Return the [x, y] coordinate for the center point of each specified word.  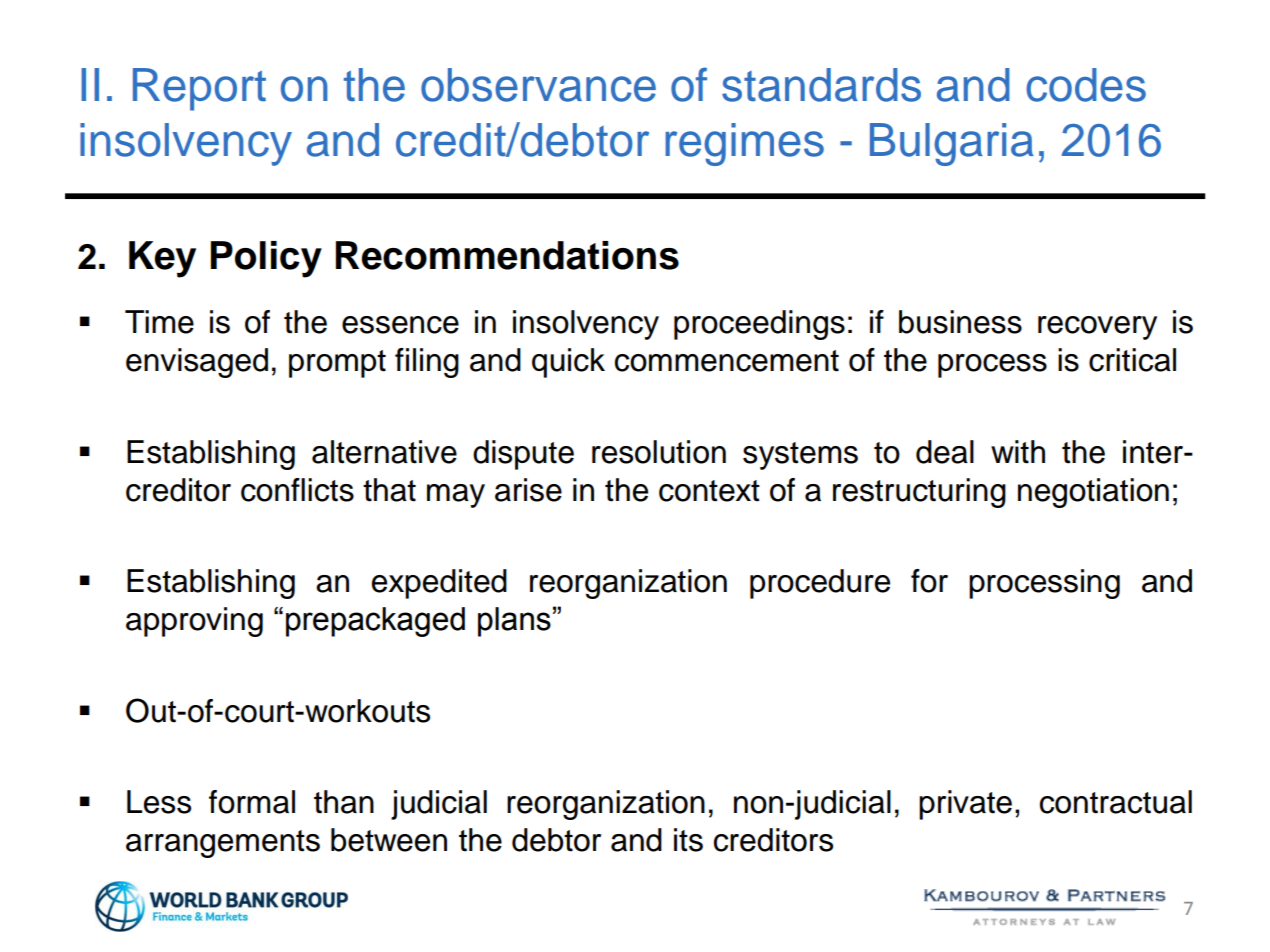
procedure [820, 584]
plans [514, 622]
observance [538, 85]
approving [194, 622]
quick [568, 363]
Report [199, 89]
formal [252, 802]
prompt [337, 364]
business [960, 322]
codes [1086, 85]
